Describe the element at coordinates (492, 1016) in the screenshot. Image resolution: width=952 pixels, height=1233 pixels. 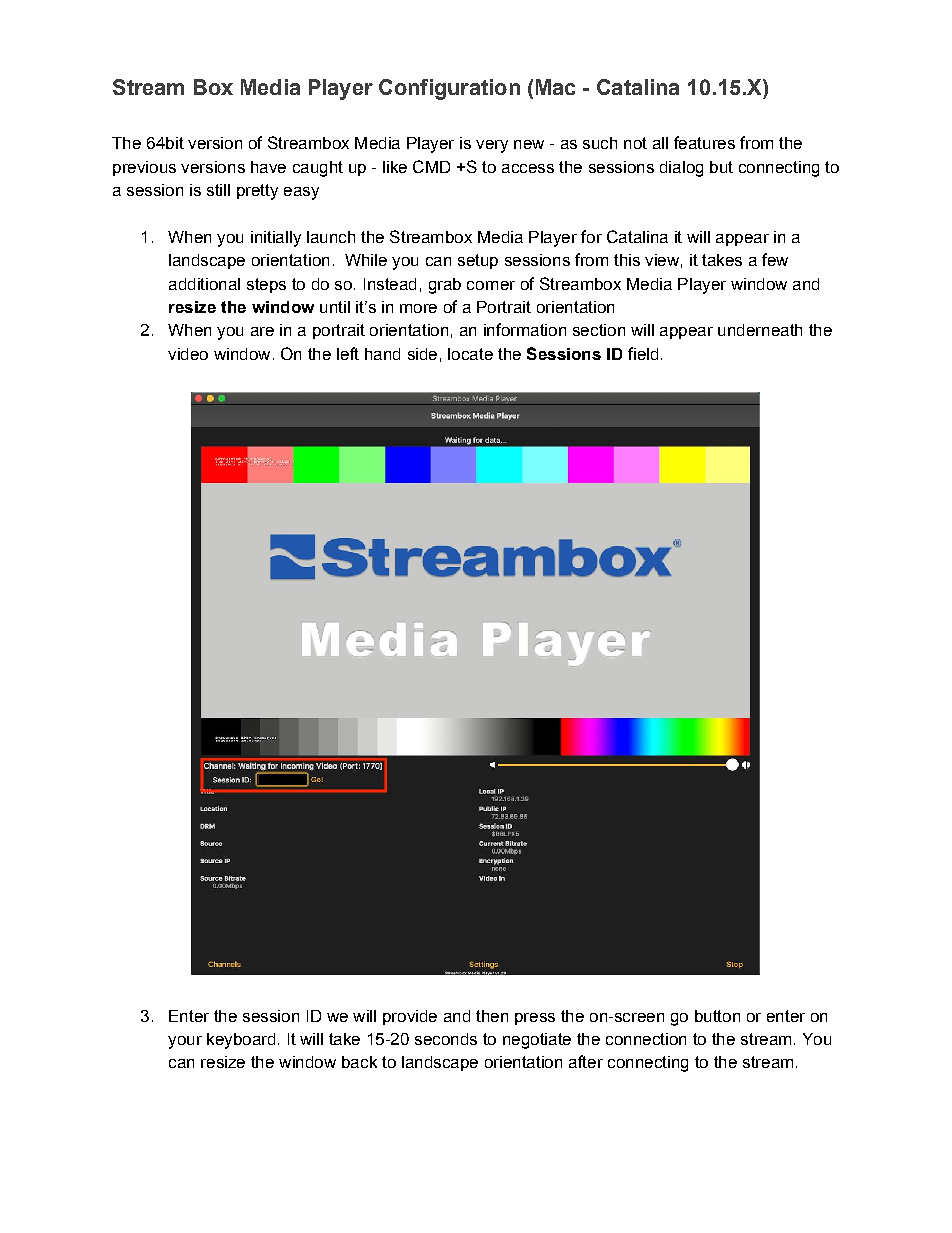
I see `then` at that location.
